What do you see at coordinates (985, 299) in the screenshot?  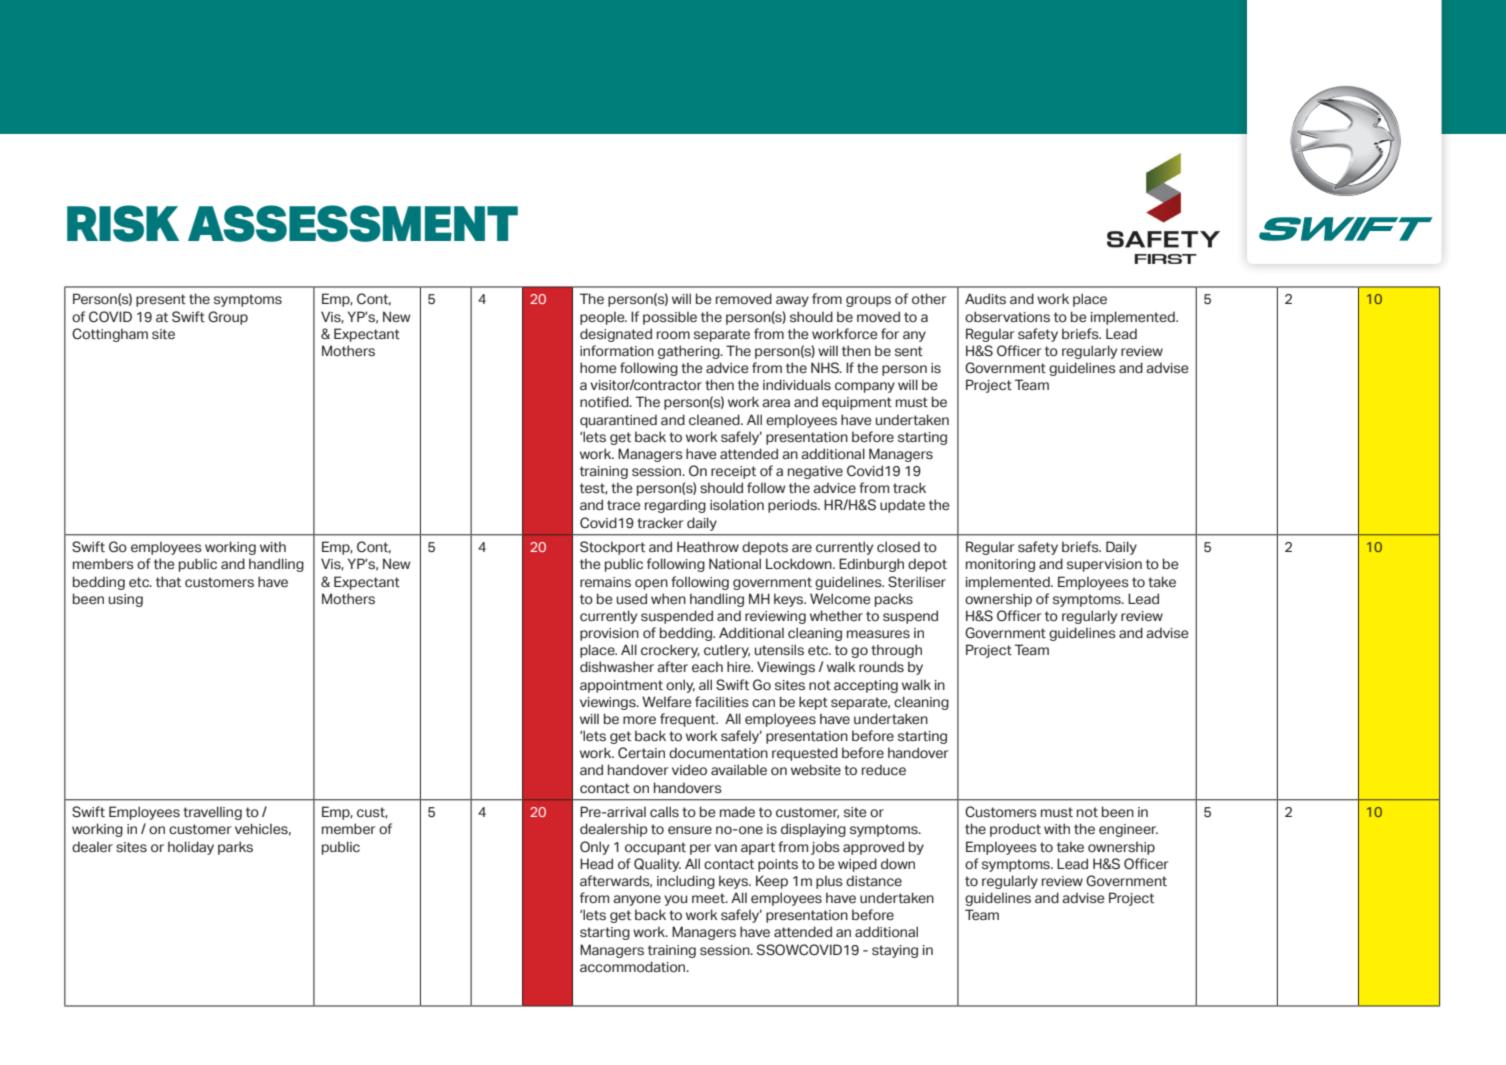 I see `Audits` at bounding box center [985, 299].
